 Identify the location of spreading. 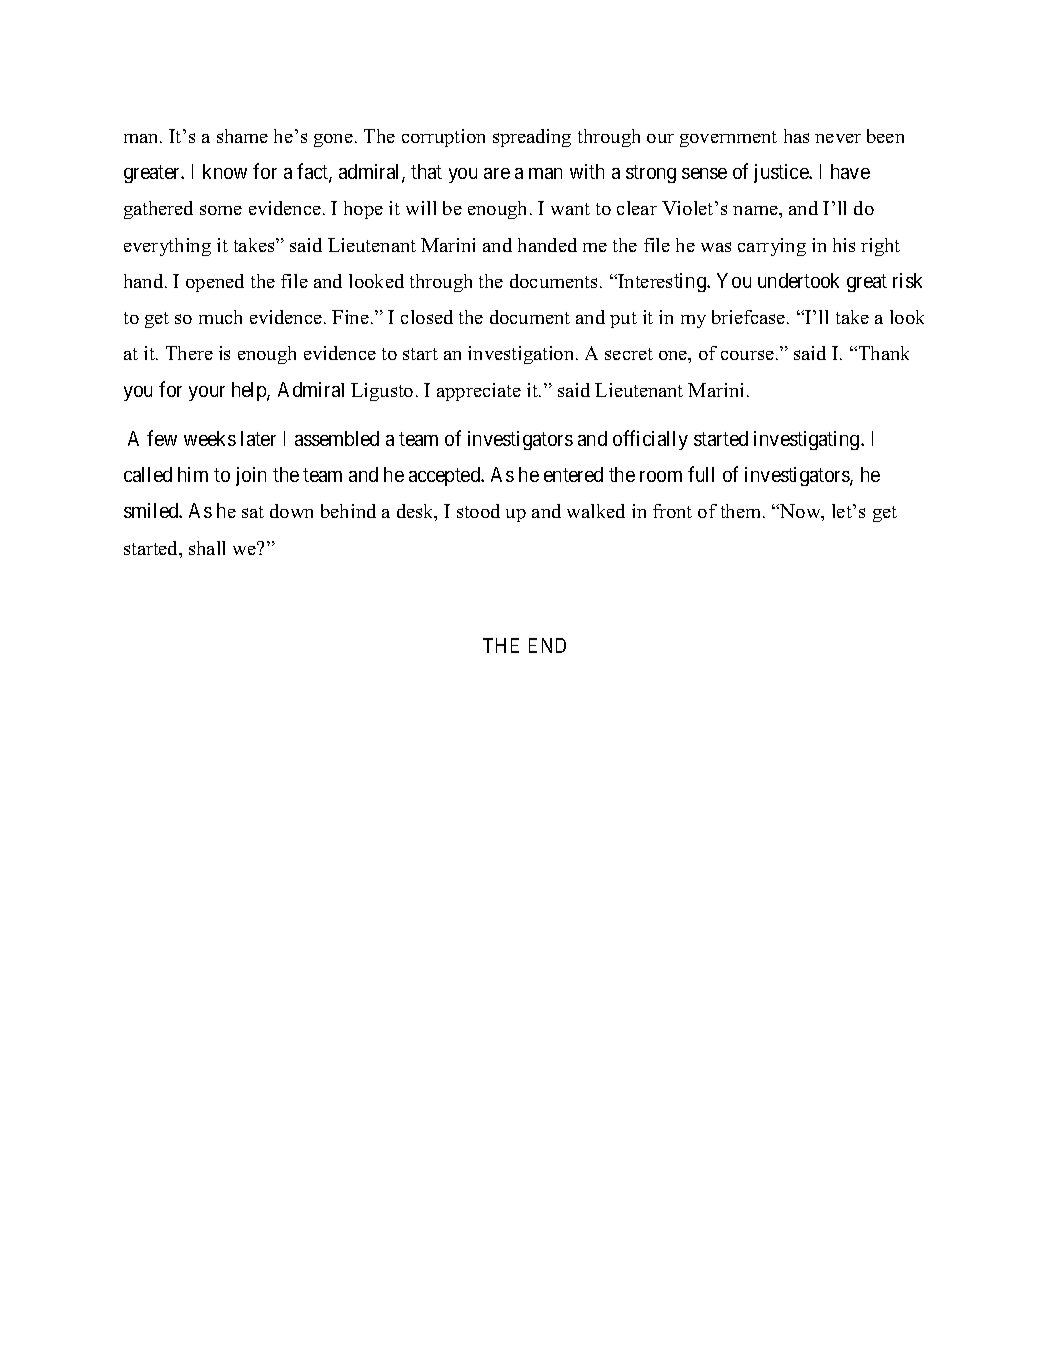
(532, 138).
